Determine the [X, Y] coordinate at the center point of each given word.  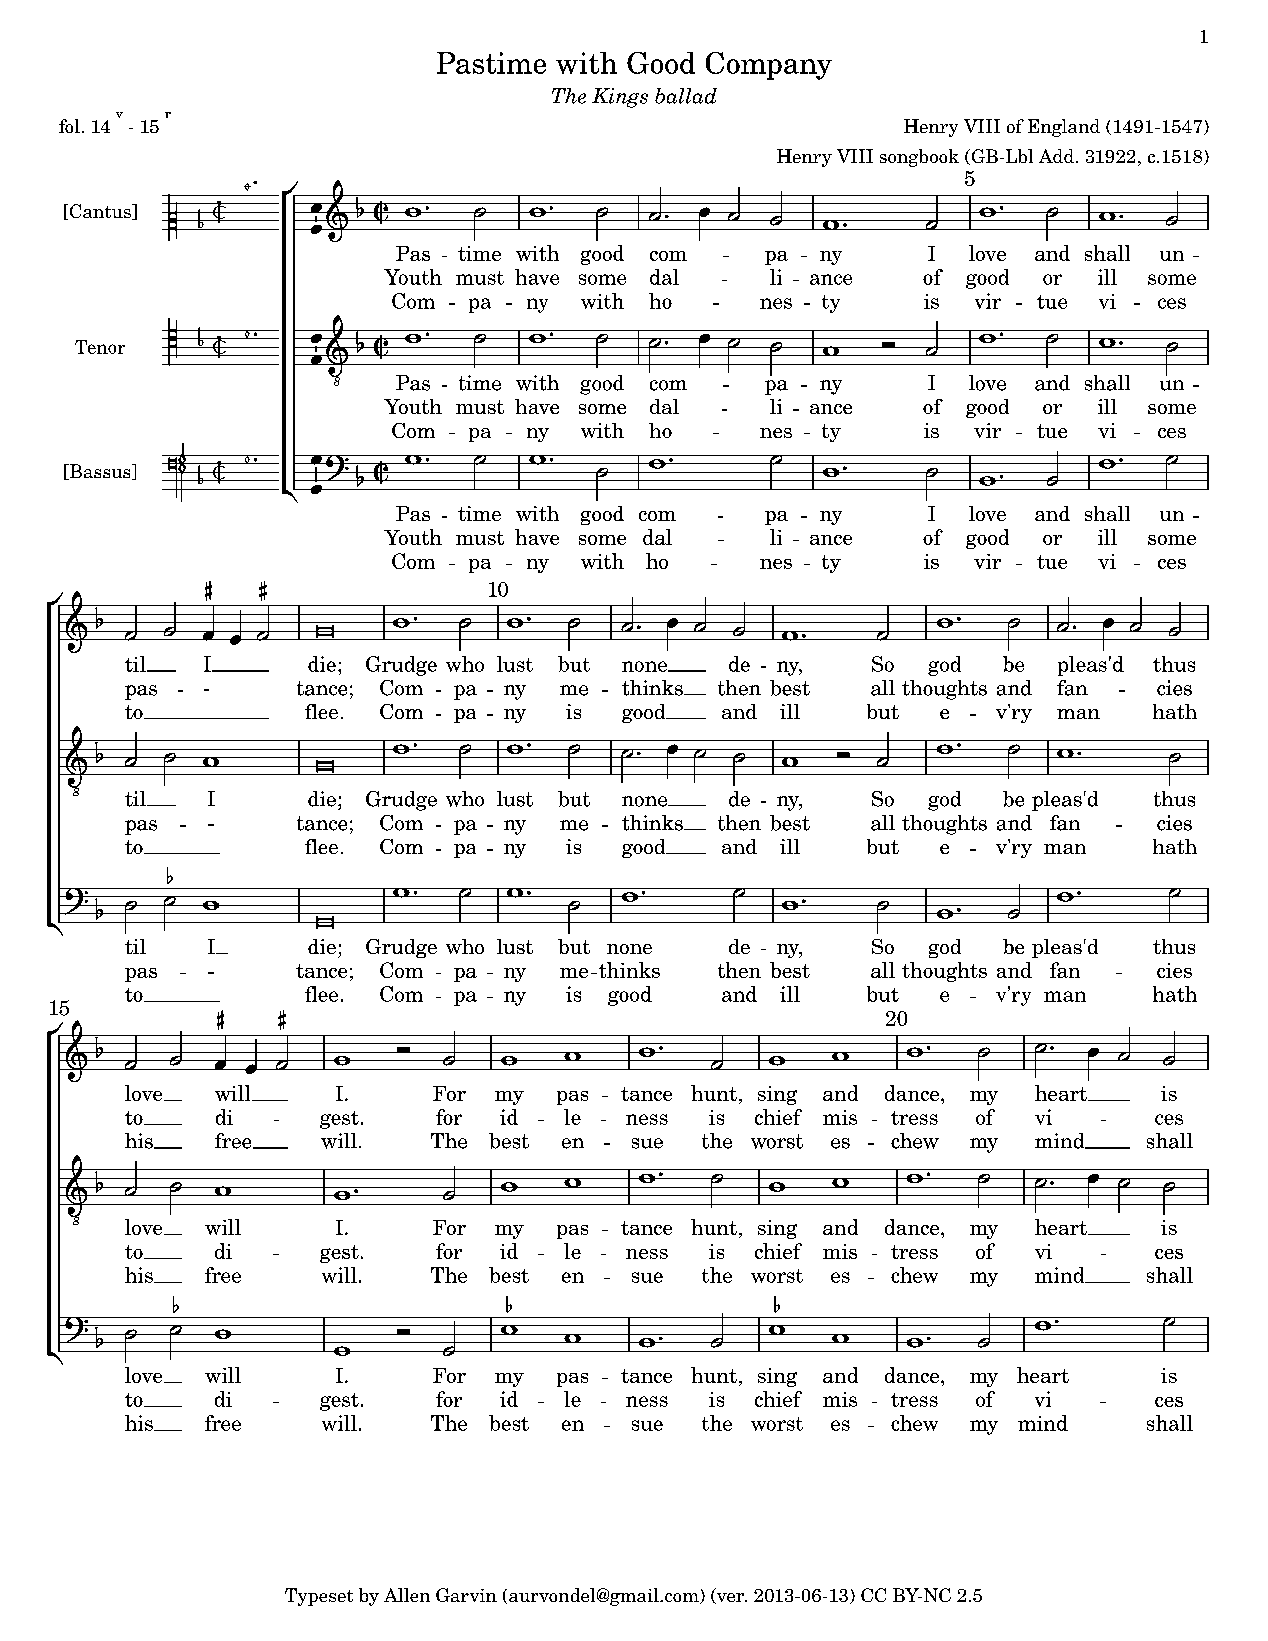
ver [730, 1598]
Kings [620, 98]
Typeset [319, 1597]
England [1064, 128]
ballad [686, 96]
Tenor [100, 347]
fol [69, 126]
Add [1056, 156]
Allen [407, 1595]
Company [769, 66]
